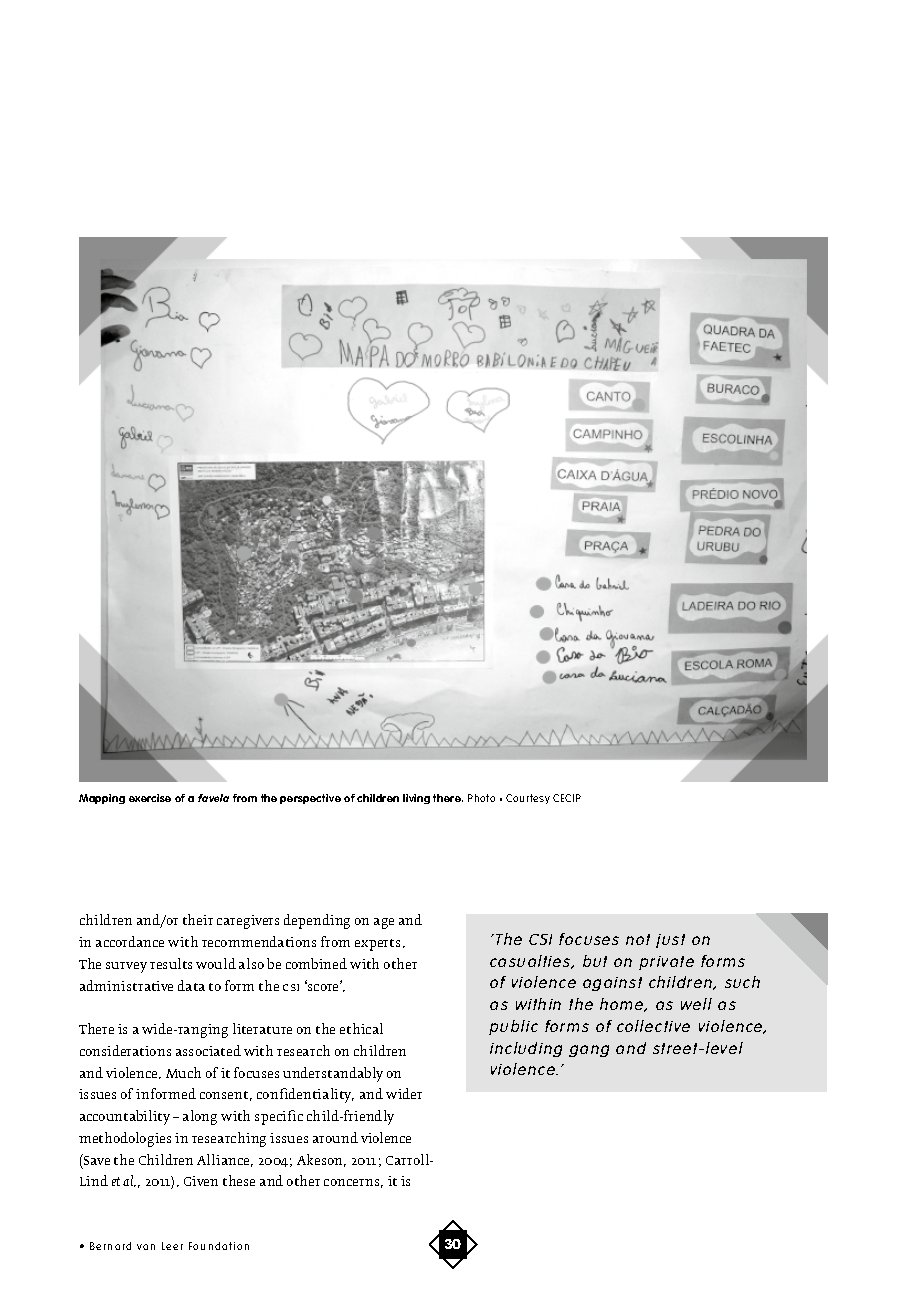 This image has width=924, height=1308. I want to click on living, so click(416, 799).
